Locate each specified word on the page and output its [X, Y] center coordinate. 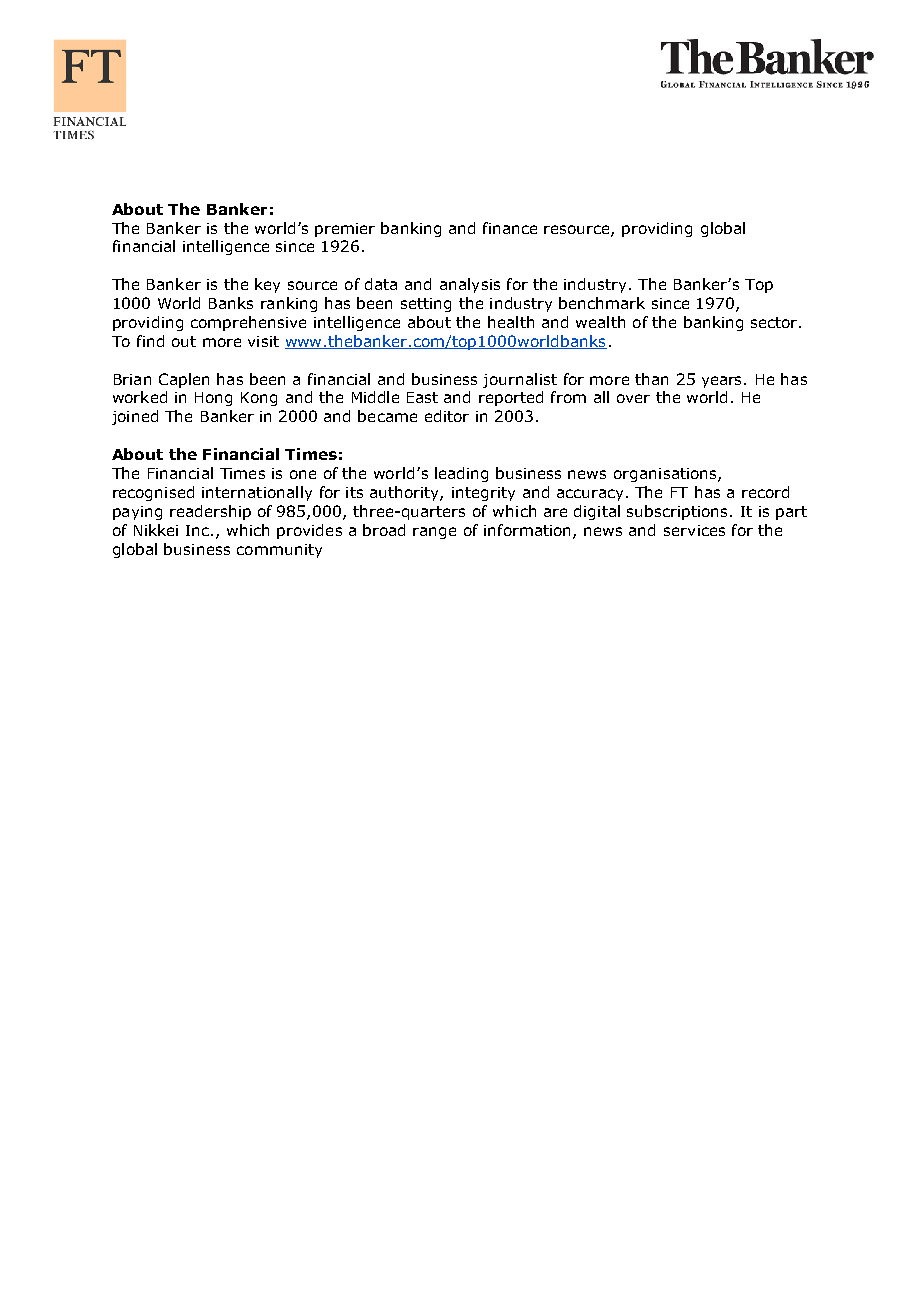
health [511, 322]
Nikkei [156, 530]
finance [510, 228]
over [633, 398]
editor [447, 416]
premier [345, 230]
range [434, 533]
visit [263, 341]
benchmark [602, 303]
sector [775, 322]
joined [135, 417]
